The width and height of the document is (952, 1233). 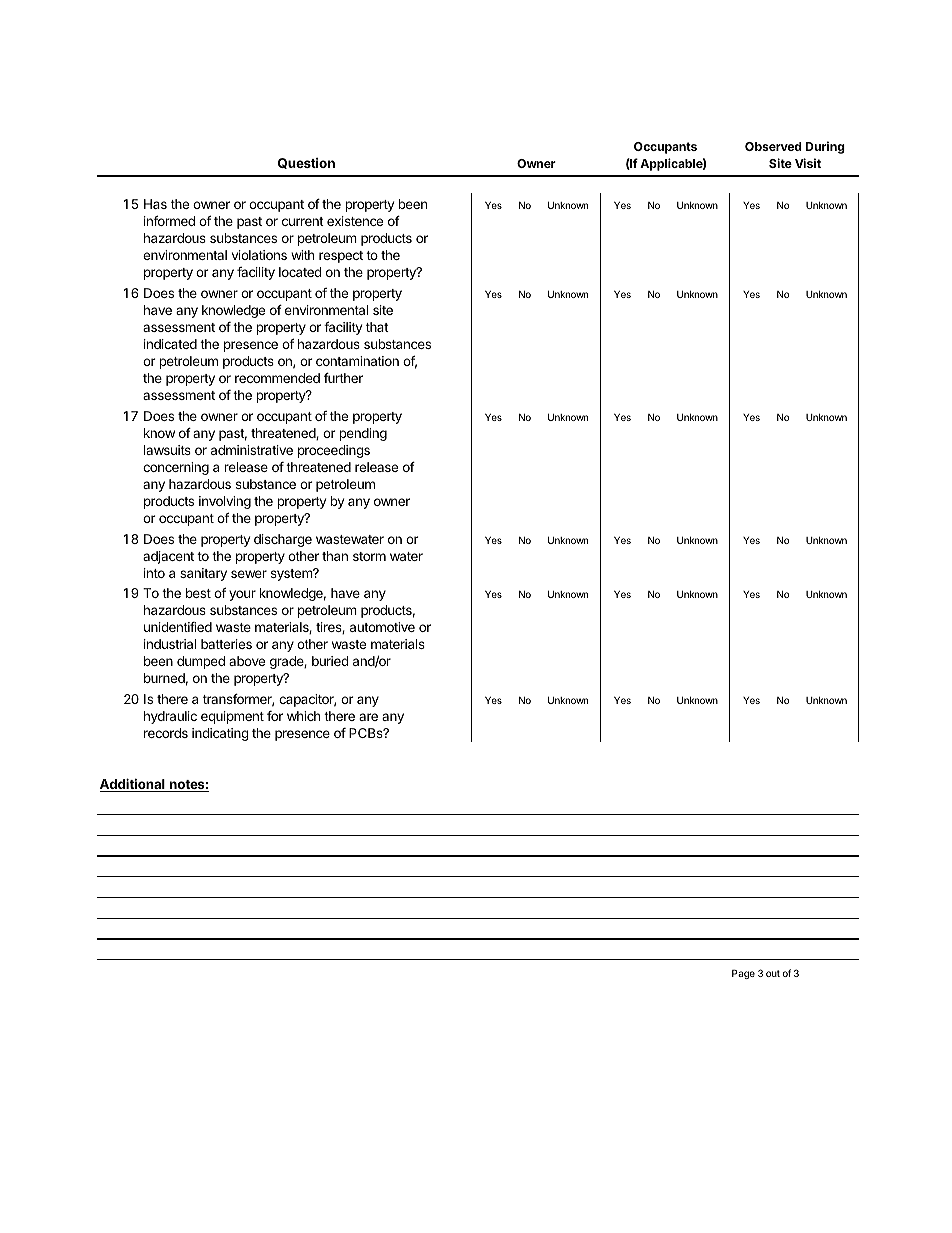 I want to click on sanitary, so click(x=203, y=574).
